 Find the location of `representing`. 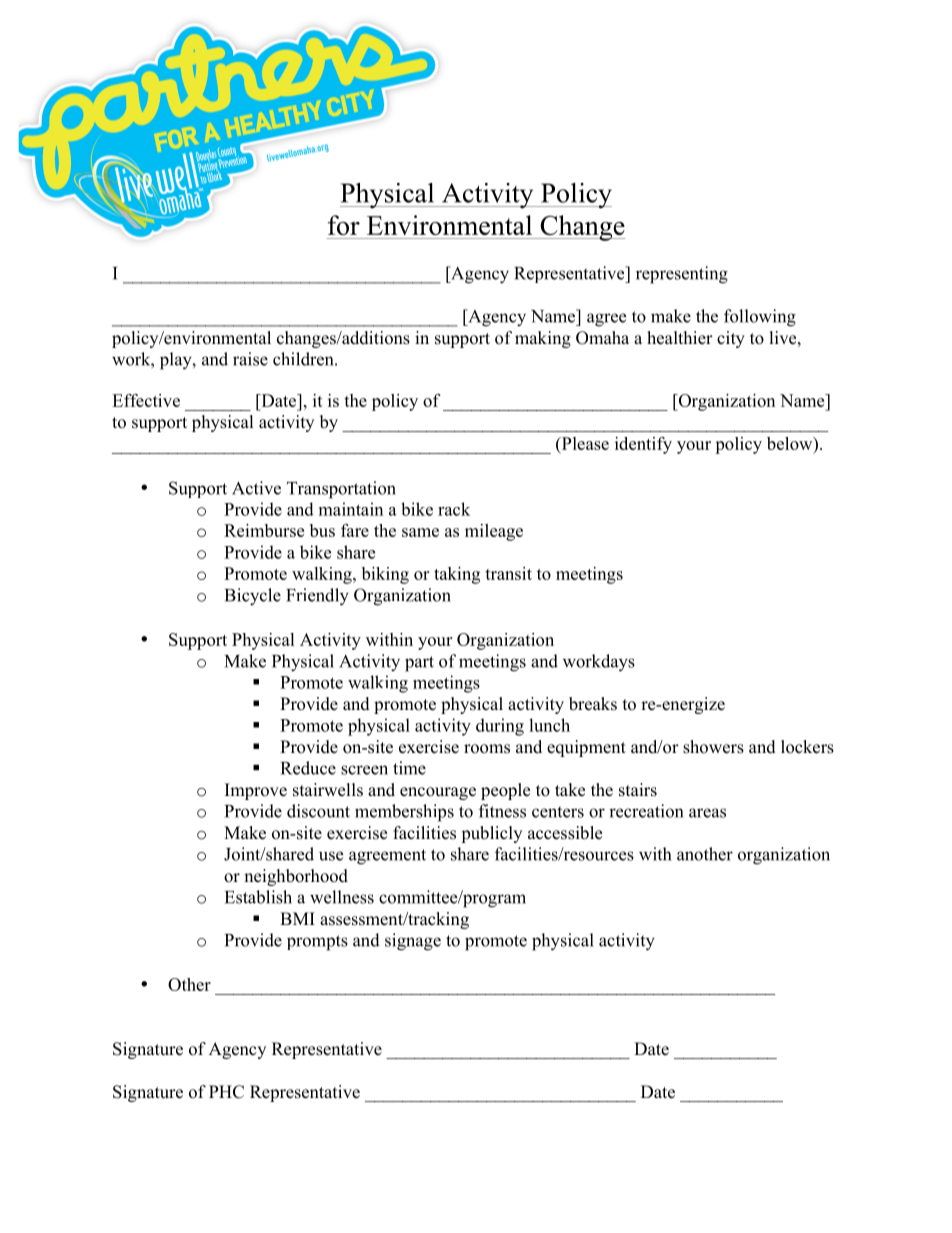

representing is located at coordinates (682, 275).
